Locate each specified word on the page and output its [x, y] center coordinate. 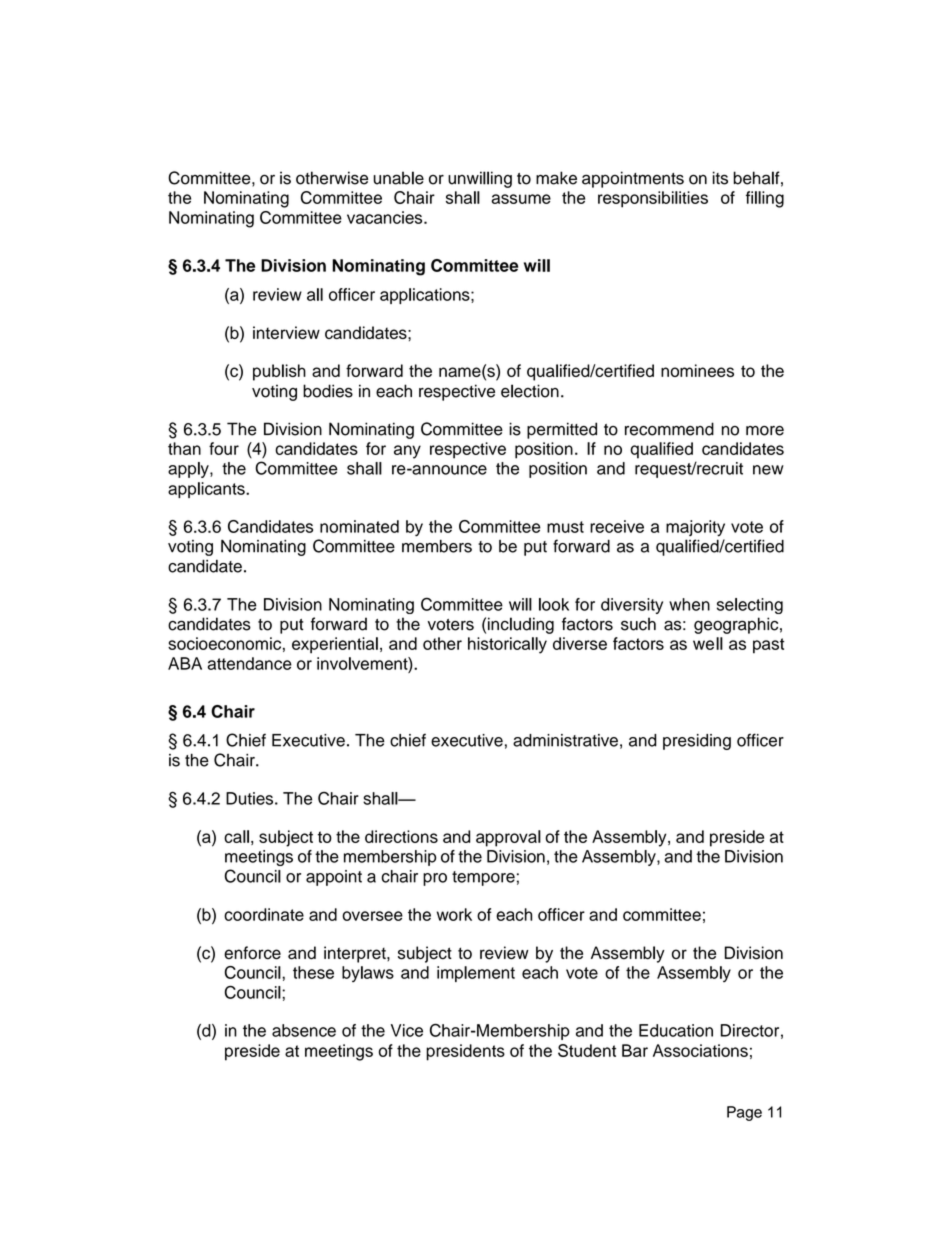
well [708, 643]
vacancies [386, 217]
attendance [250, 663]
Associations [700, 1050]
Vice [407, 1030]
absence [304, 1030]
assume [521, 199]
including [521, 625]
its [720, 178]
